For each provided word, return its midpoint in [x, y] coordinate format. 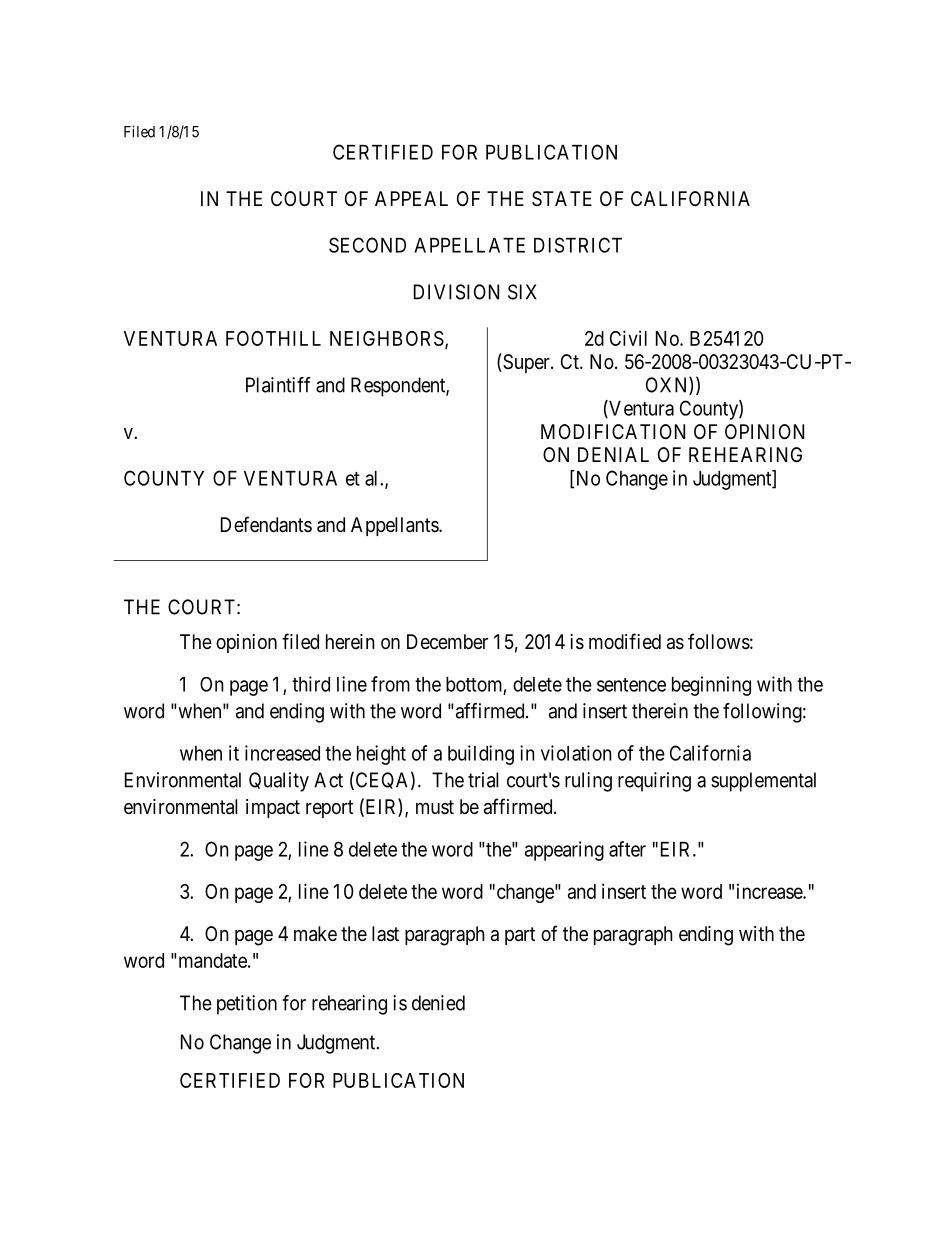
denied [438, 1003]
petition [247, 1005]
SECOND [367, 245]
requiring [654, 782]
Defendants [266, 524]
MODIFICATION [613, 431]
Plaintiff [278, 385]
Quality [279, 782]
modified [625, 641]
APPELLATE [469, 245]
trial [483, 780]
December [447, 642]
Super [526, 363]
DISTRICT [578, 245]
